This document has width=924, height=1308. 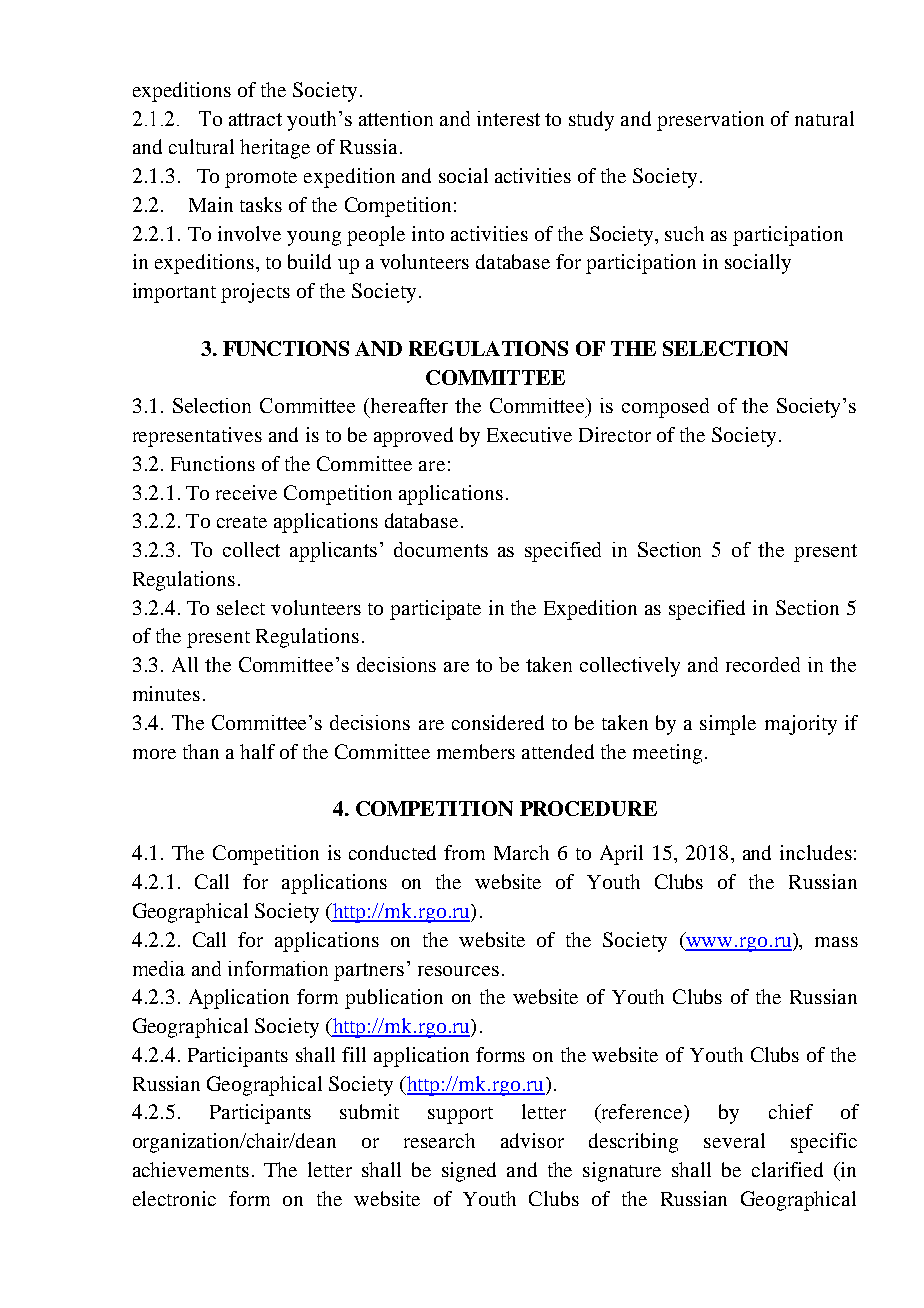 I want to click on includes, so click(x=816, y=852).
